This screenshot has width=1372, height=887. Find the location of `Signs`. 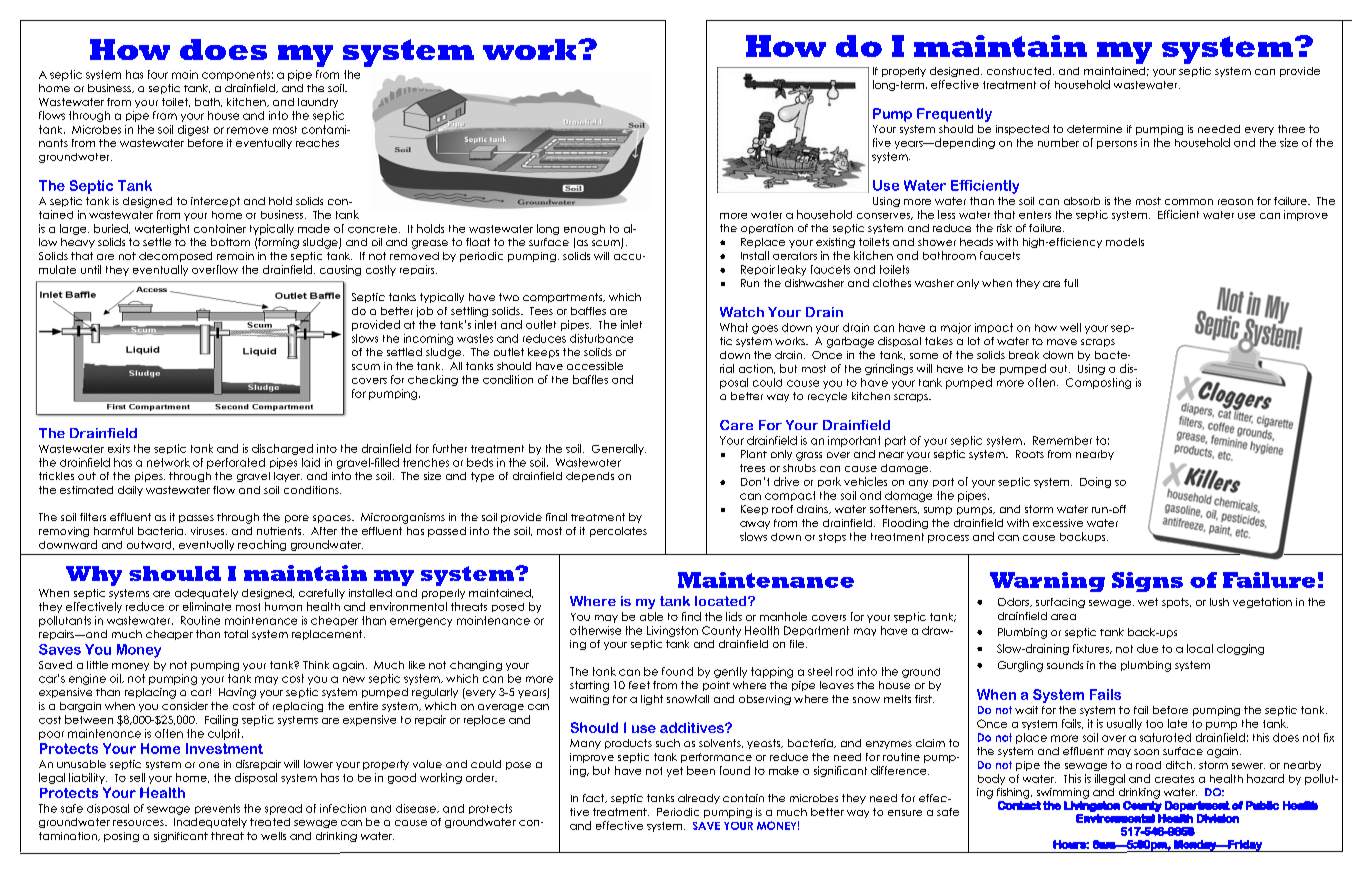

Signs is located at coordinates (1147, 582).
